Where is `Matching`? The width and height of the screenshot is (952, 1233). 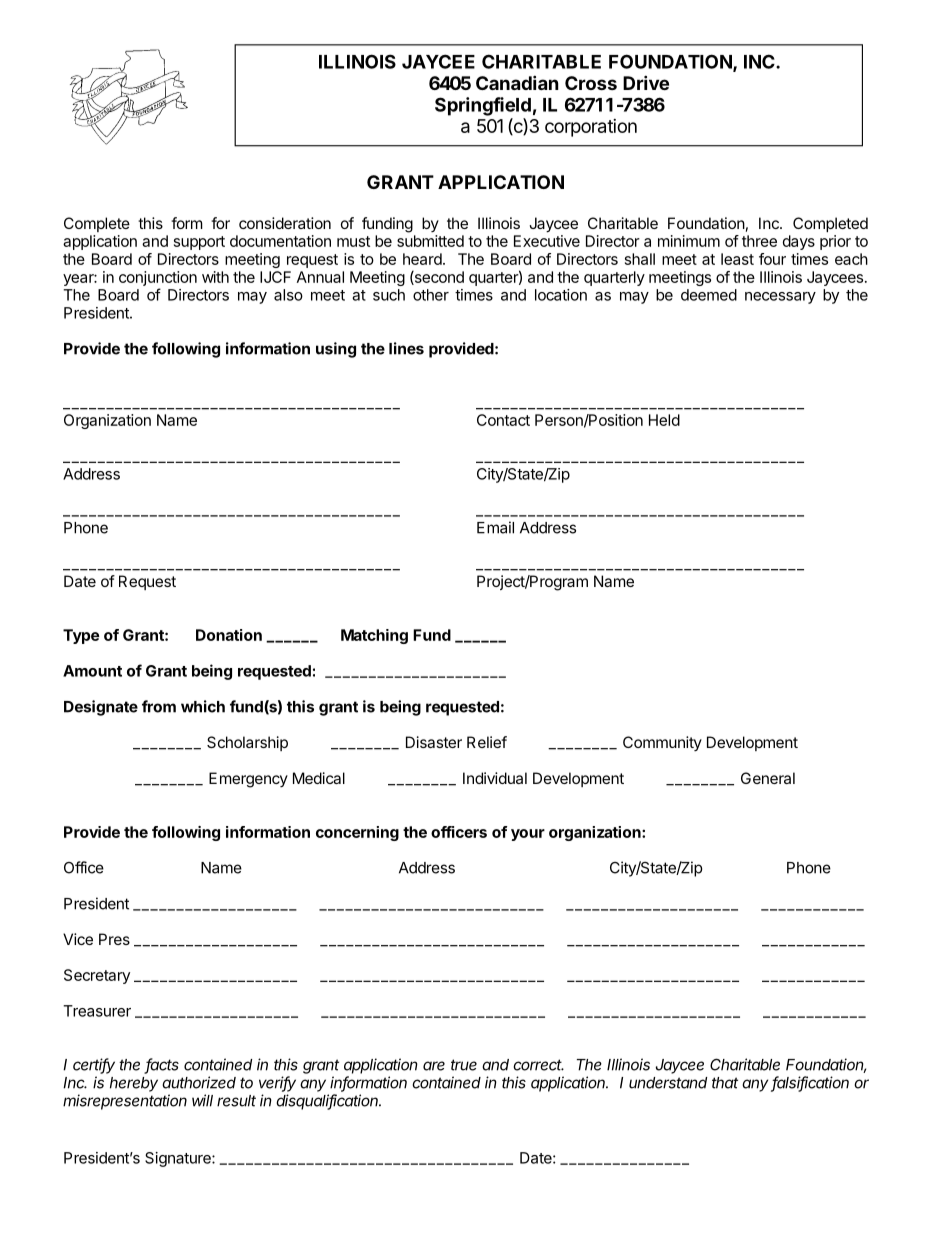
Matching is located at coordinates (374, 636).
